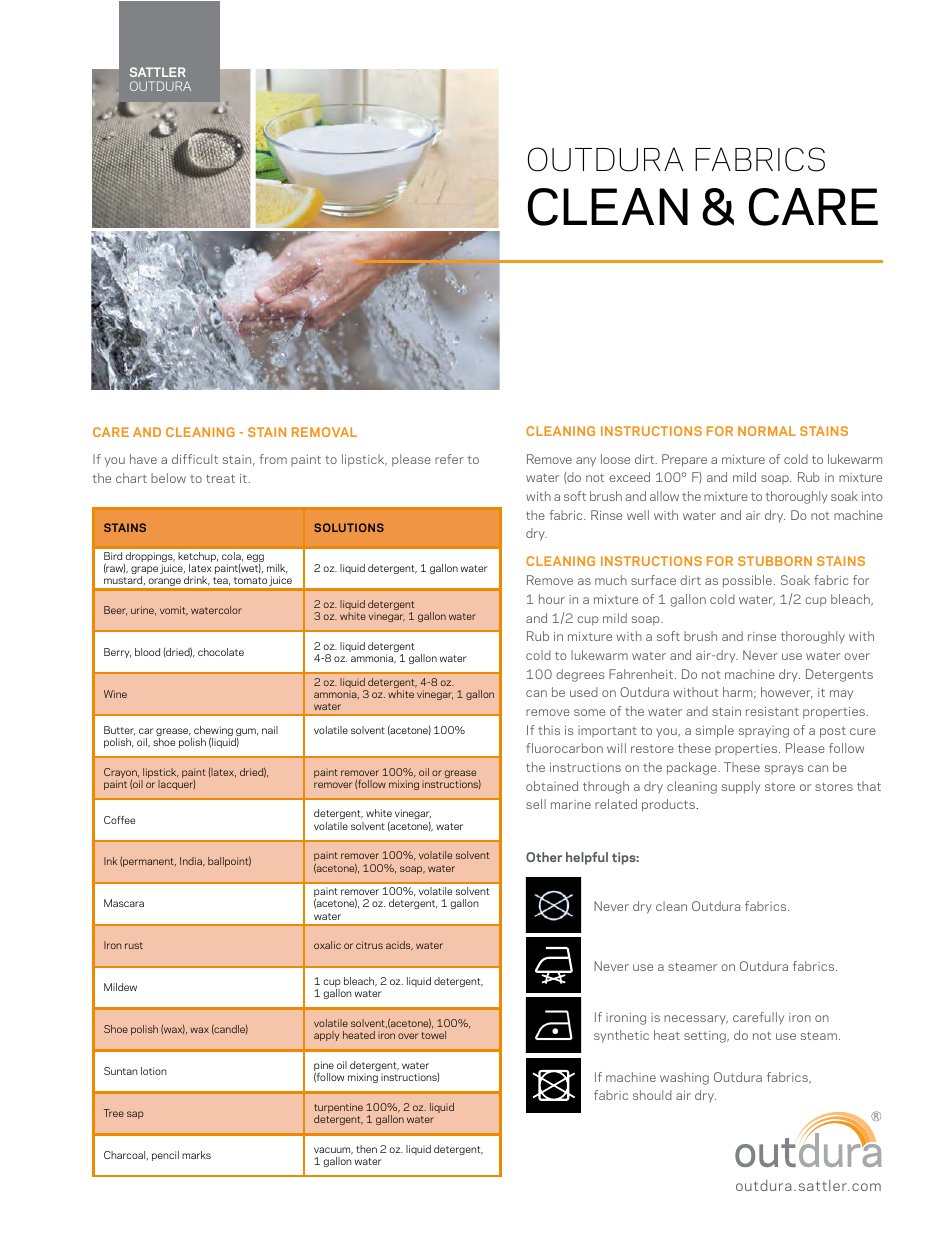  I want to click on NORMAL, so click(767, 431).
